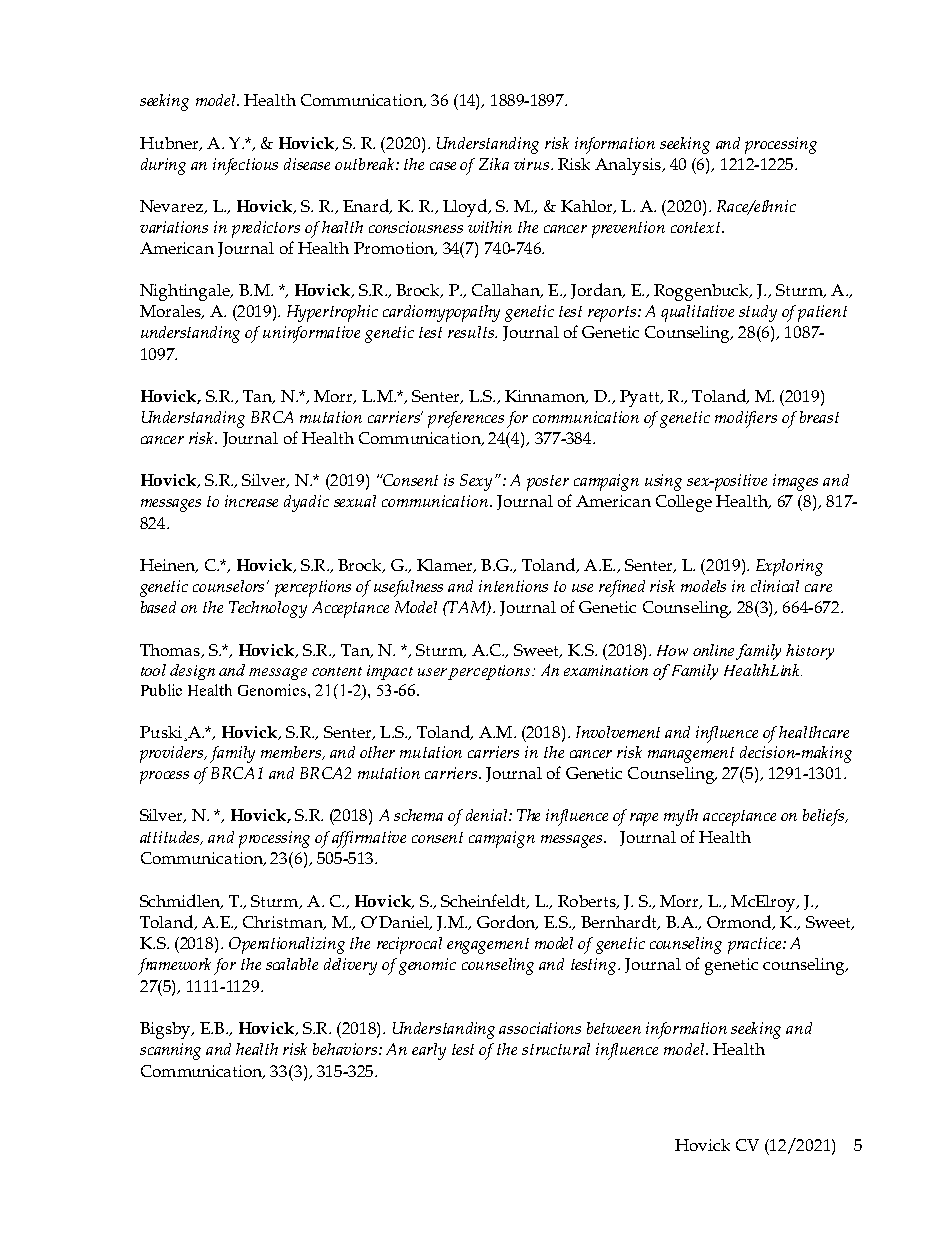  Describe the element at coordinates (756, 945) in the screenshot. I see `practice` at that location.
